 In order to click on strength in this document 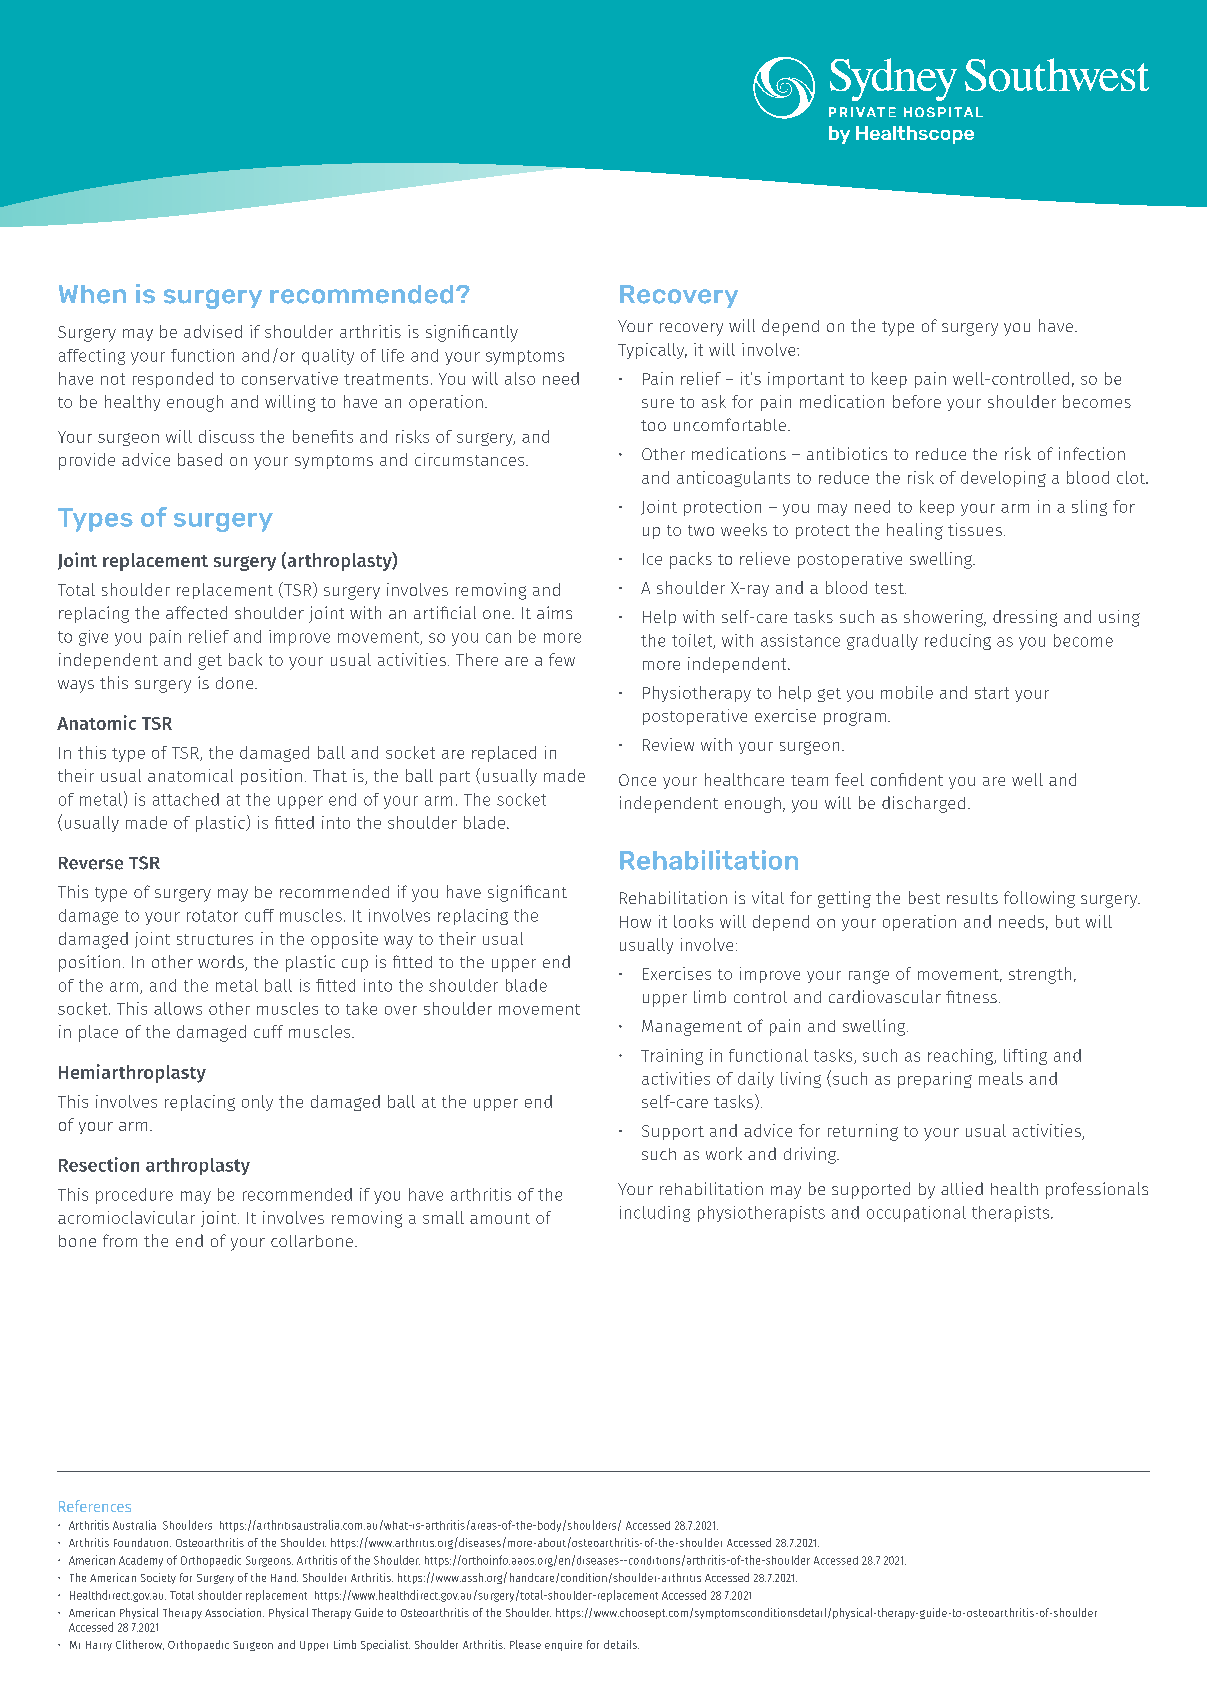, I will do `click(1040, 975)`.
